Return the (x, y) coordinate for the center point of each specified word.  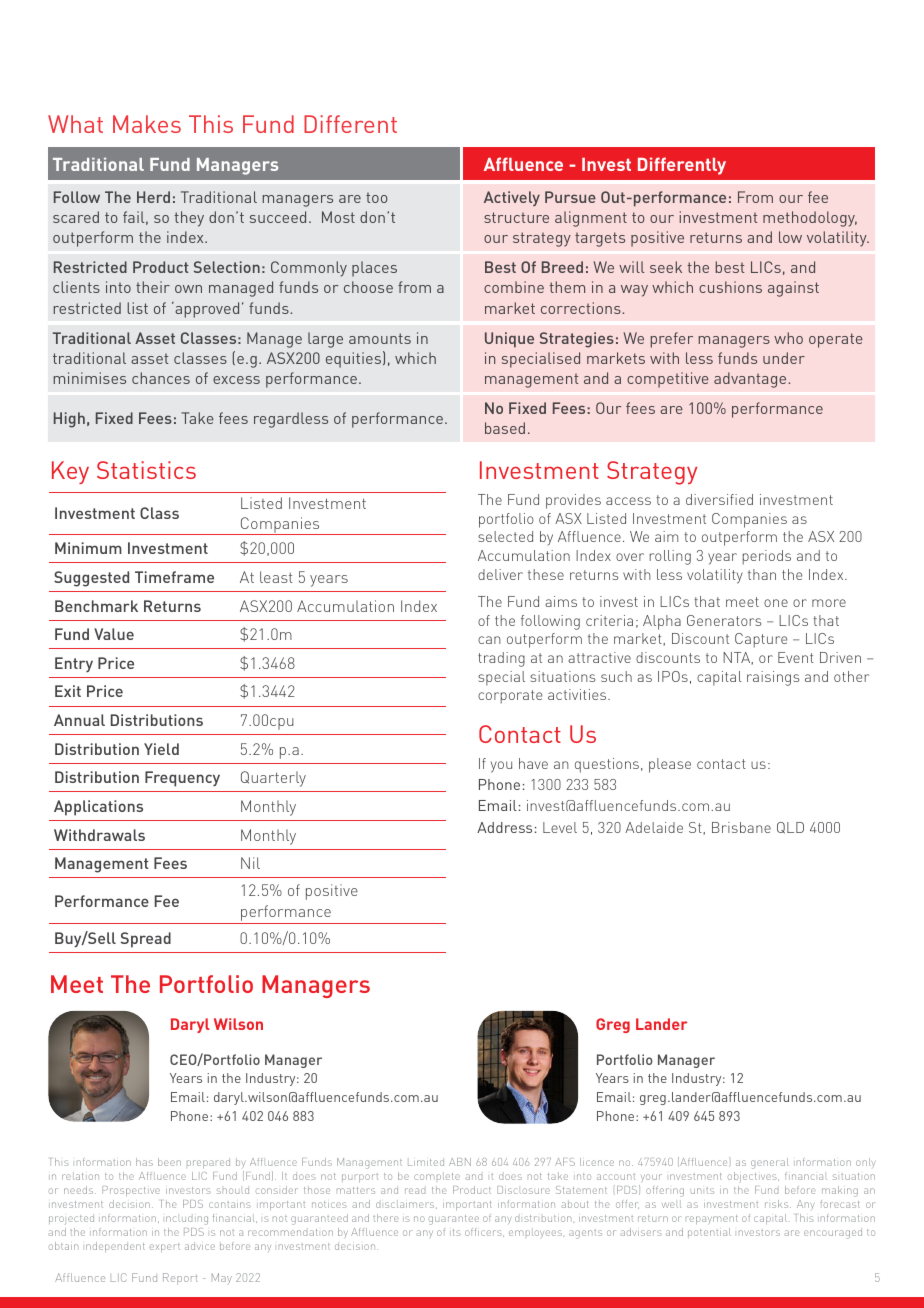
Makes (147, 124)
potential (709, 1233)
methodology (810, 219)
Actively (512, 198)
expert (165, 1247)
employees (535, 1234)
